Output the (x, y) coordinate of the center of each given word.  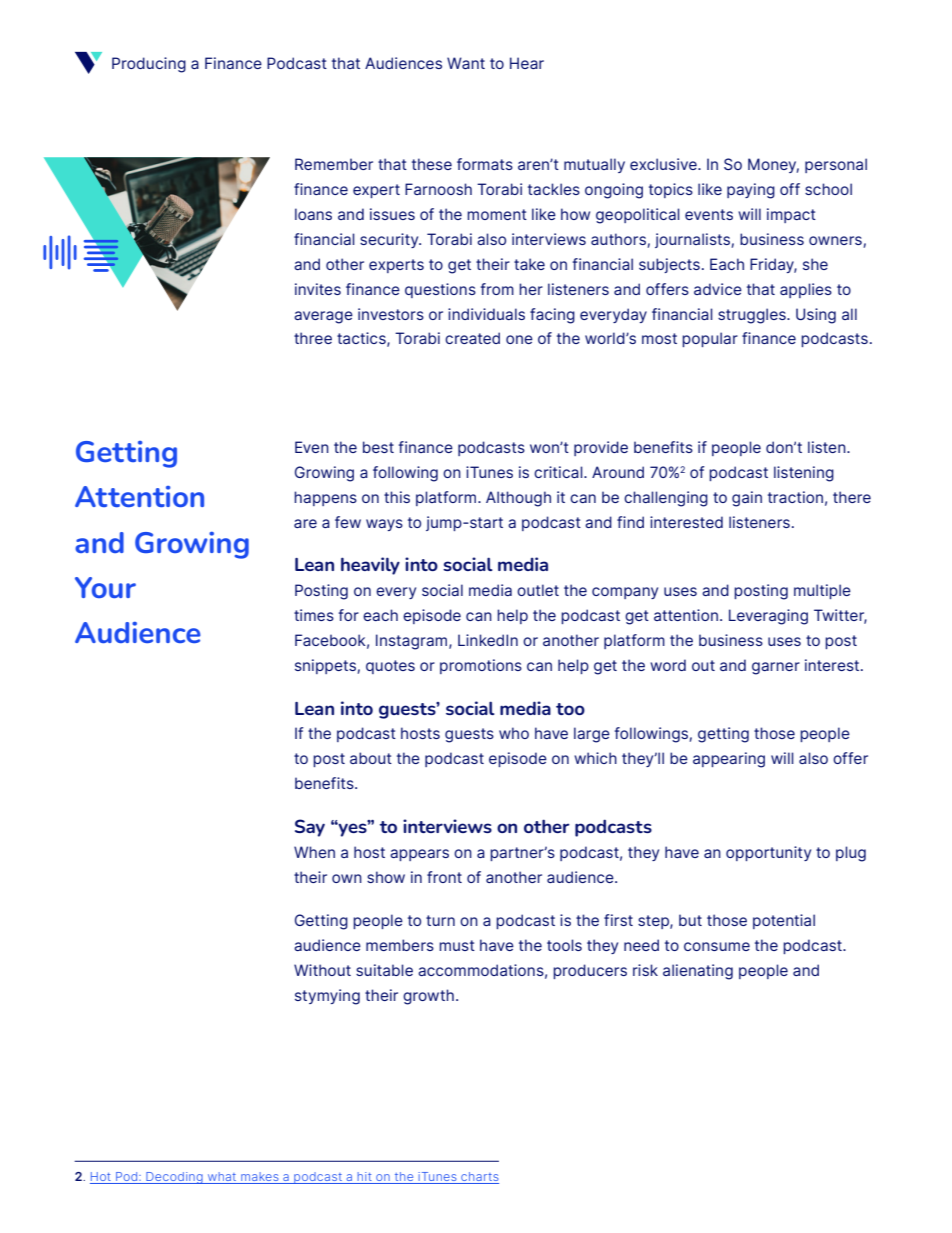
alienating (698, 972)
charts (479, 1178)
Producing (149, 65)
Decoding (174, 1178)
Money (773, 165)
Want (466, 63)
